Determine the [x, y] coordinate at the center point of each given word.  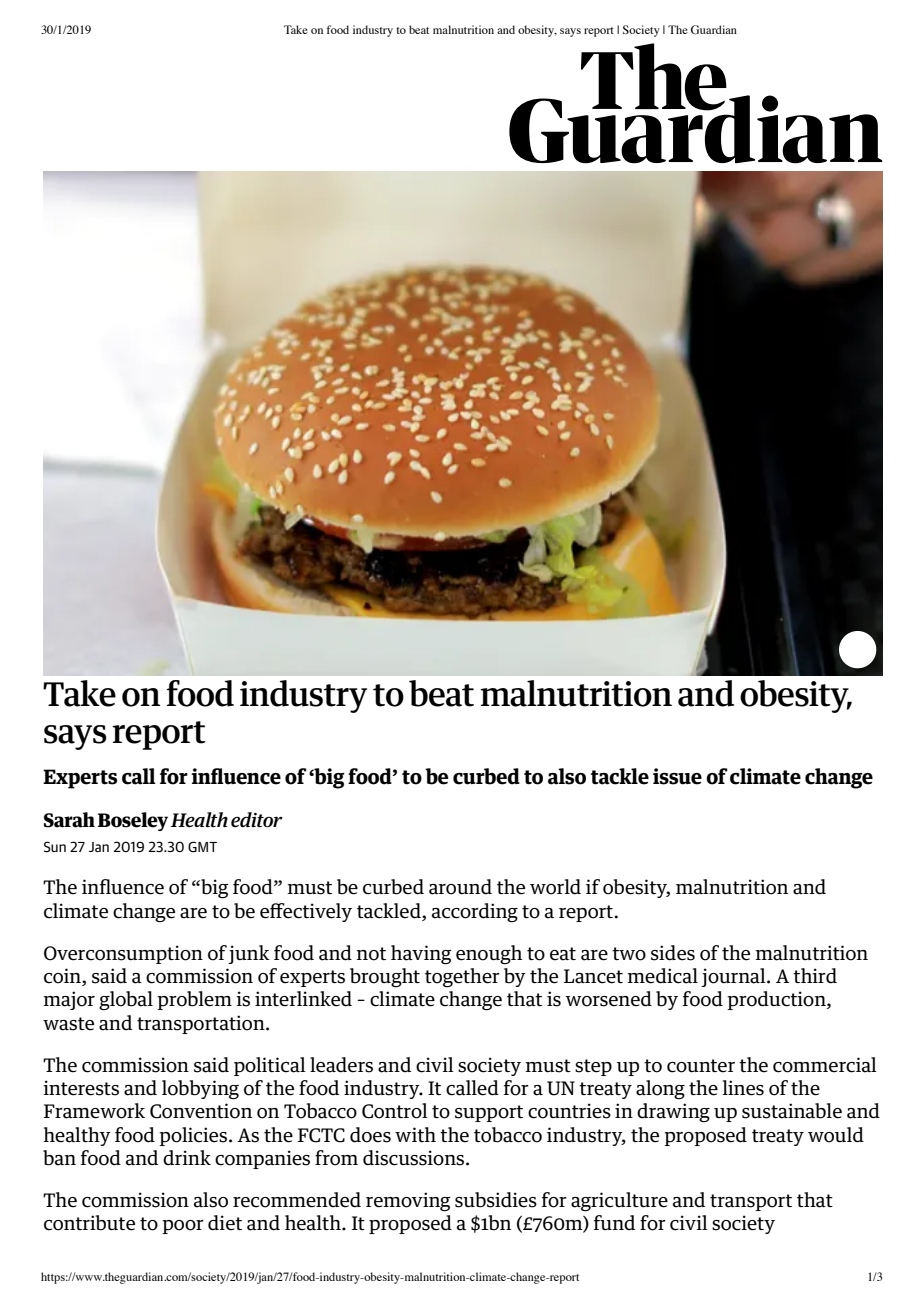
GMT [202, 846]
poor [183, 1227]
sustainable [792, 1111]
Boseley [133, 821]
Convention [201, 1111]
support [489, 1113]
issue [677, 776]
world [555, 887]
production [777, 1000]
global [126, 1001]
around [460, 887]
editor [257, 820]
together [462, 977]
